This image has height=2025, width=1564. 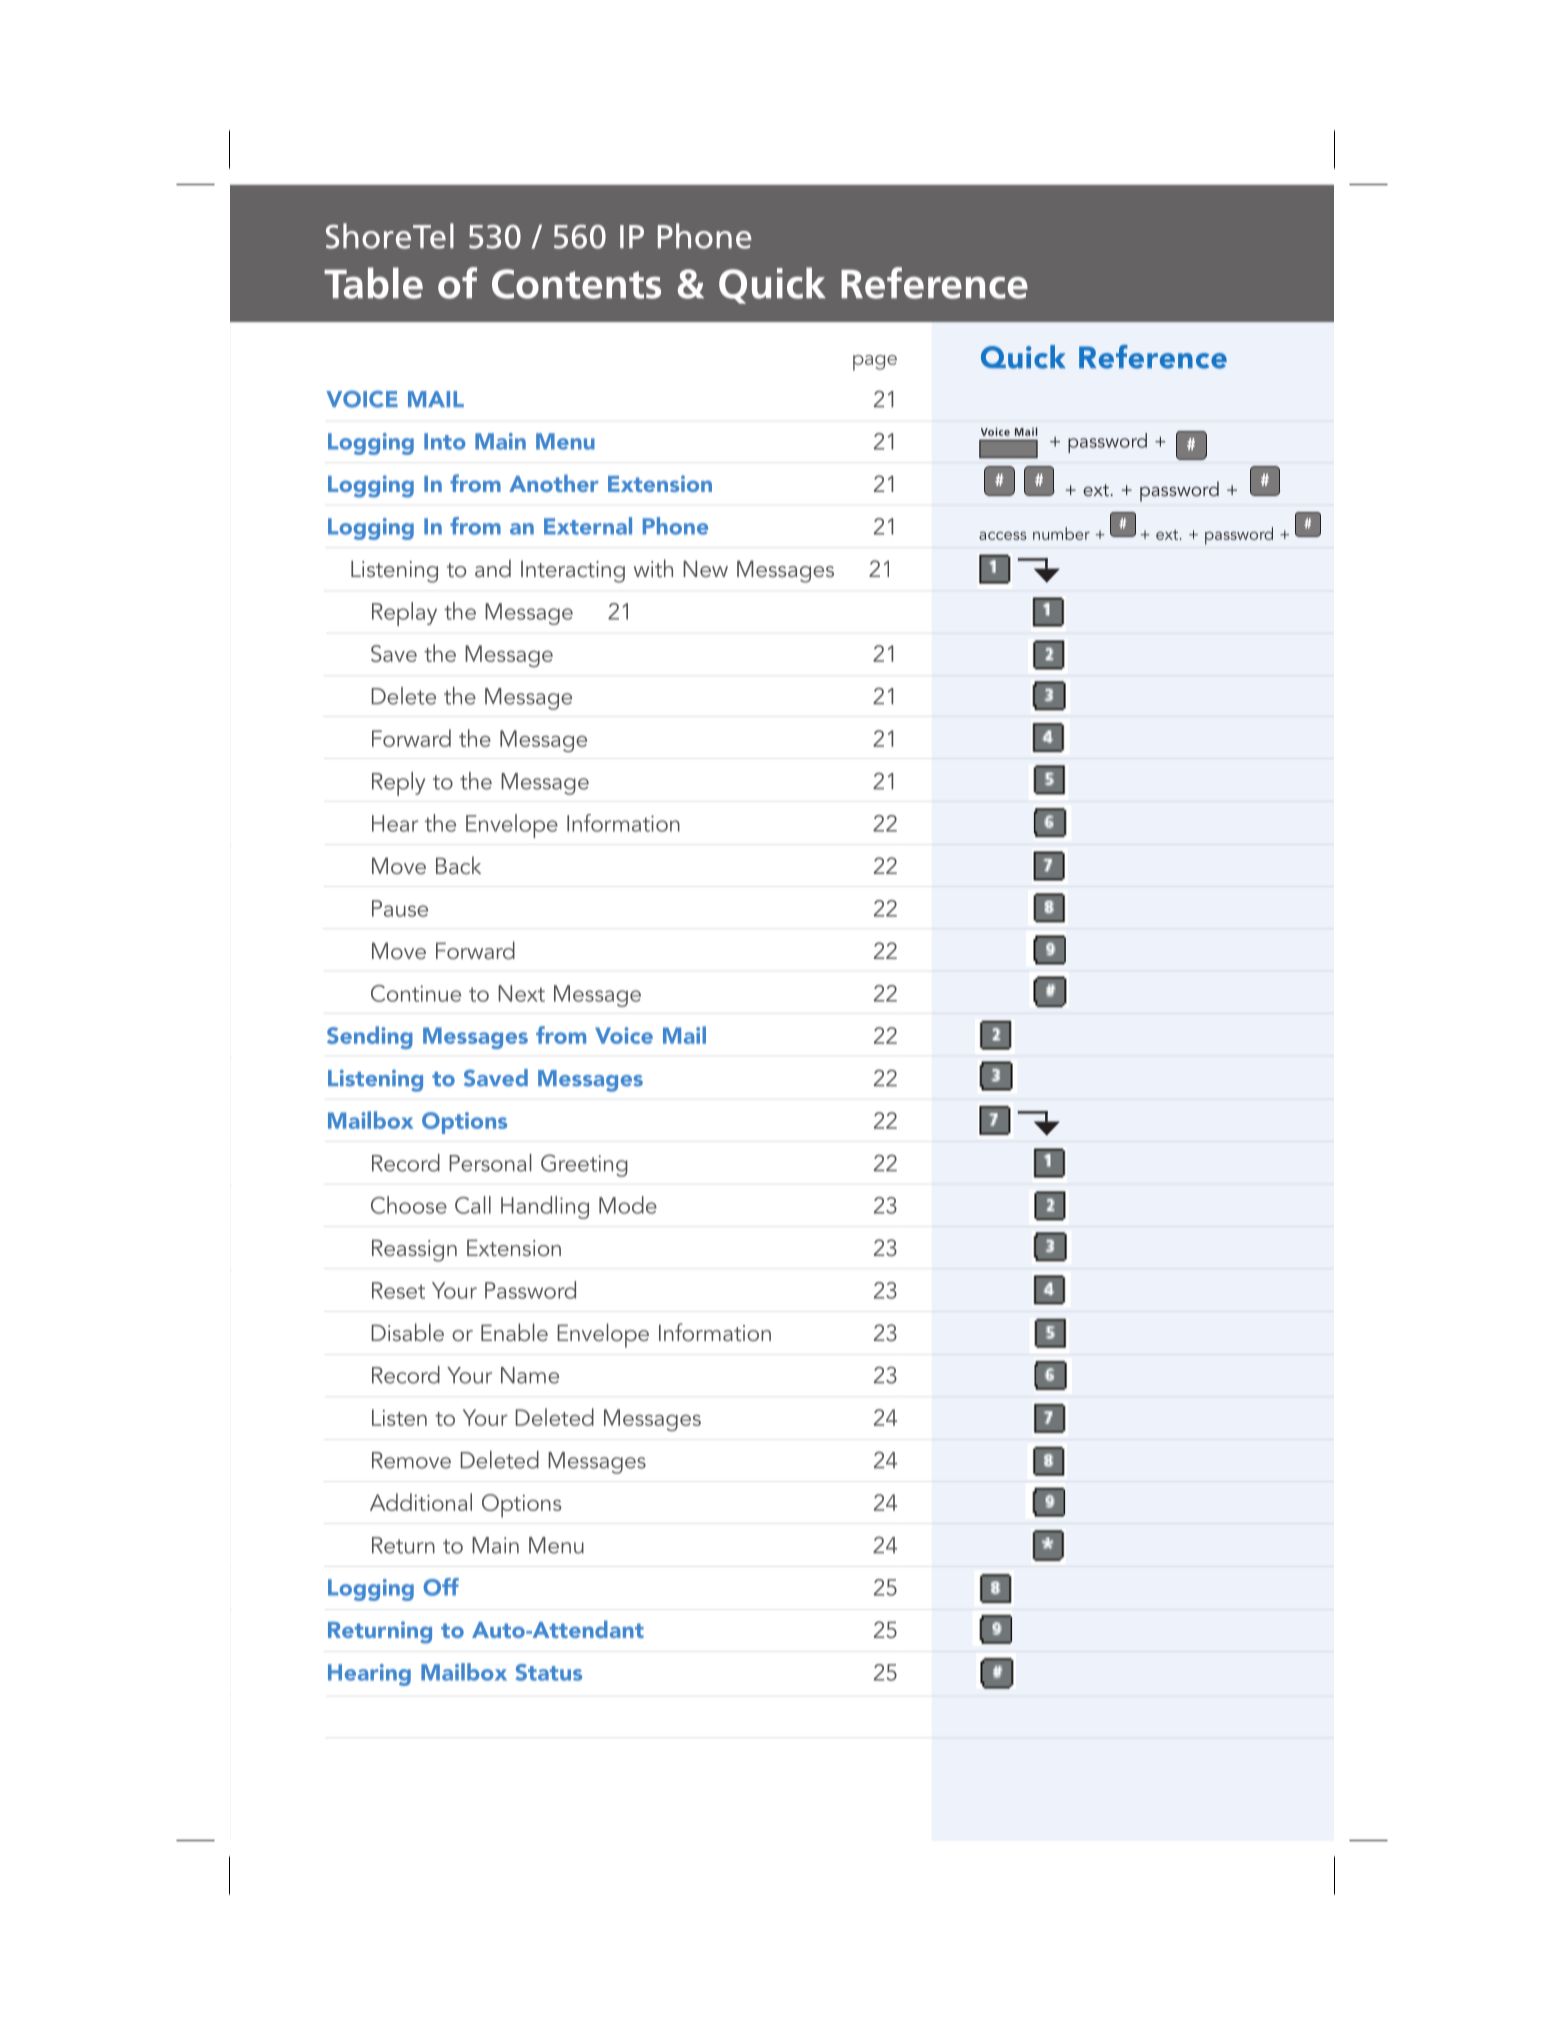 What do you see at coordinates (548, 1672) in the image?
I see `Status` at bounding box center [548, 1672].
